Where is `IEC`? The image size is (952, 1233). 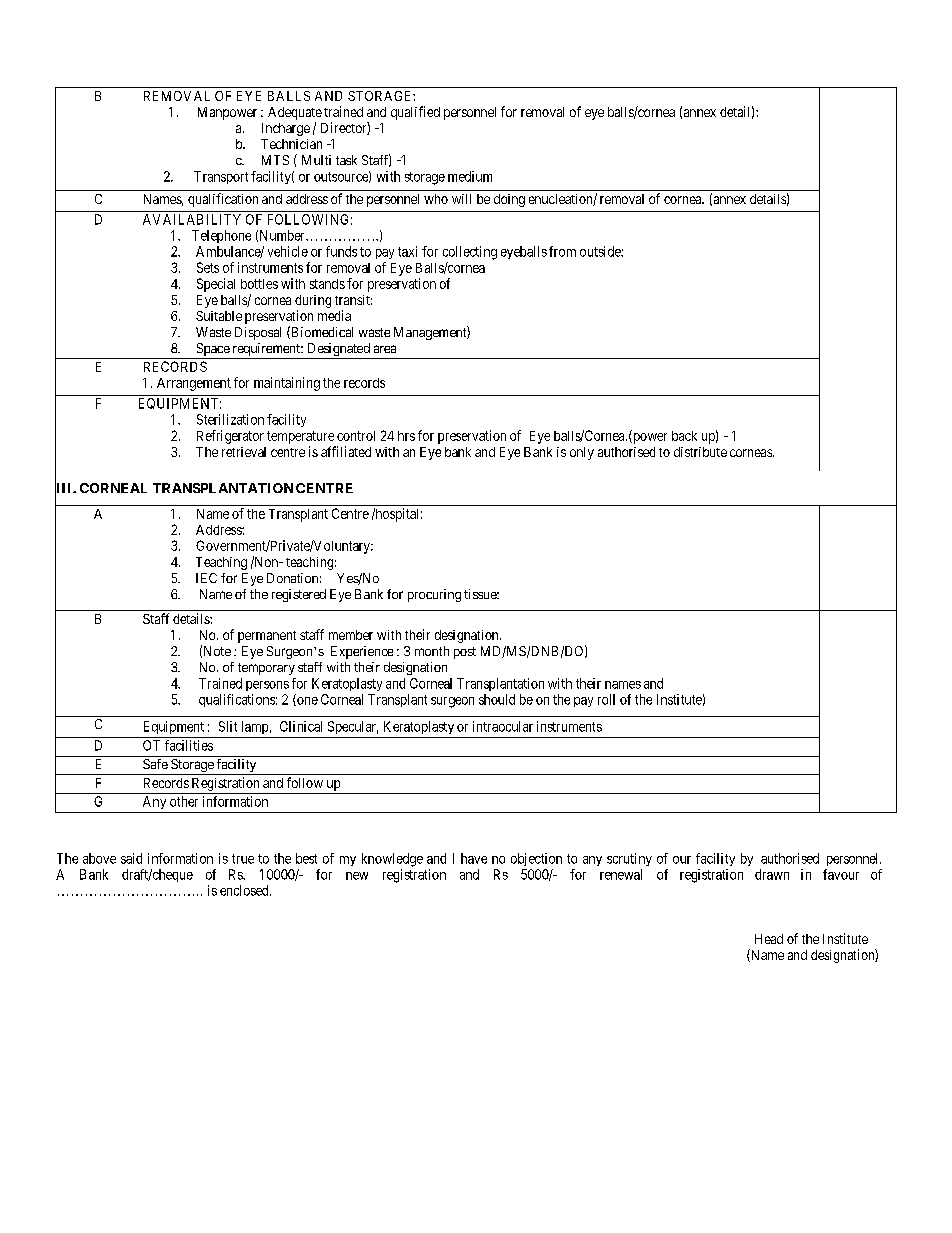
IEC is located at coordinates (206, 578).
